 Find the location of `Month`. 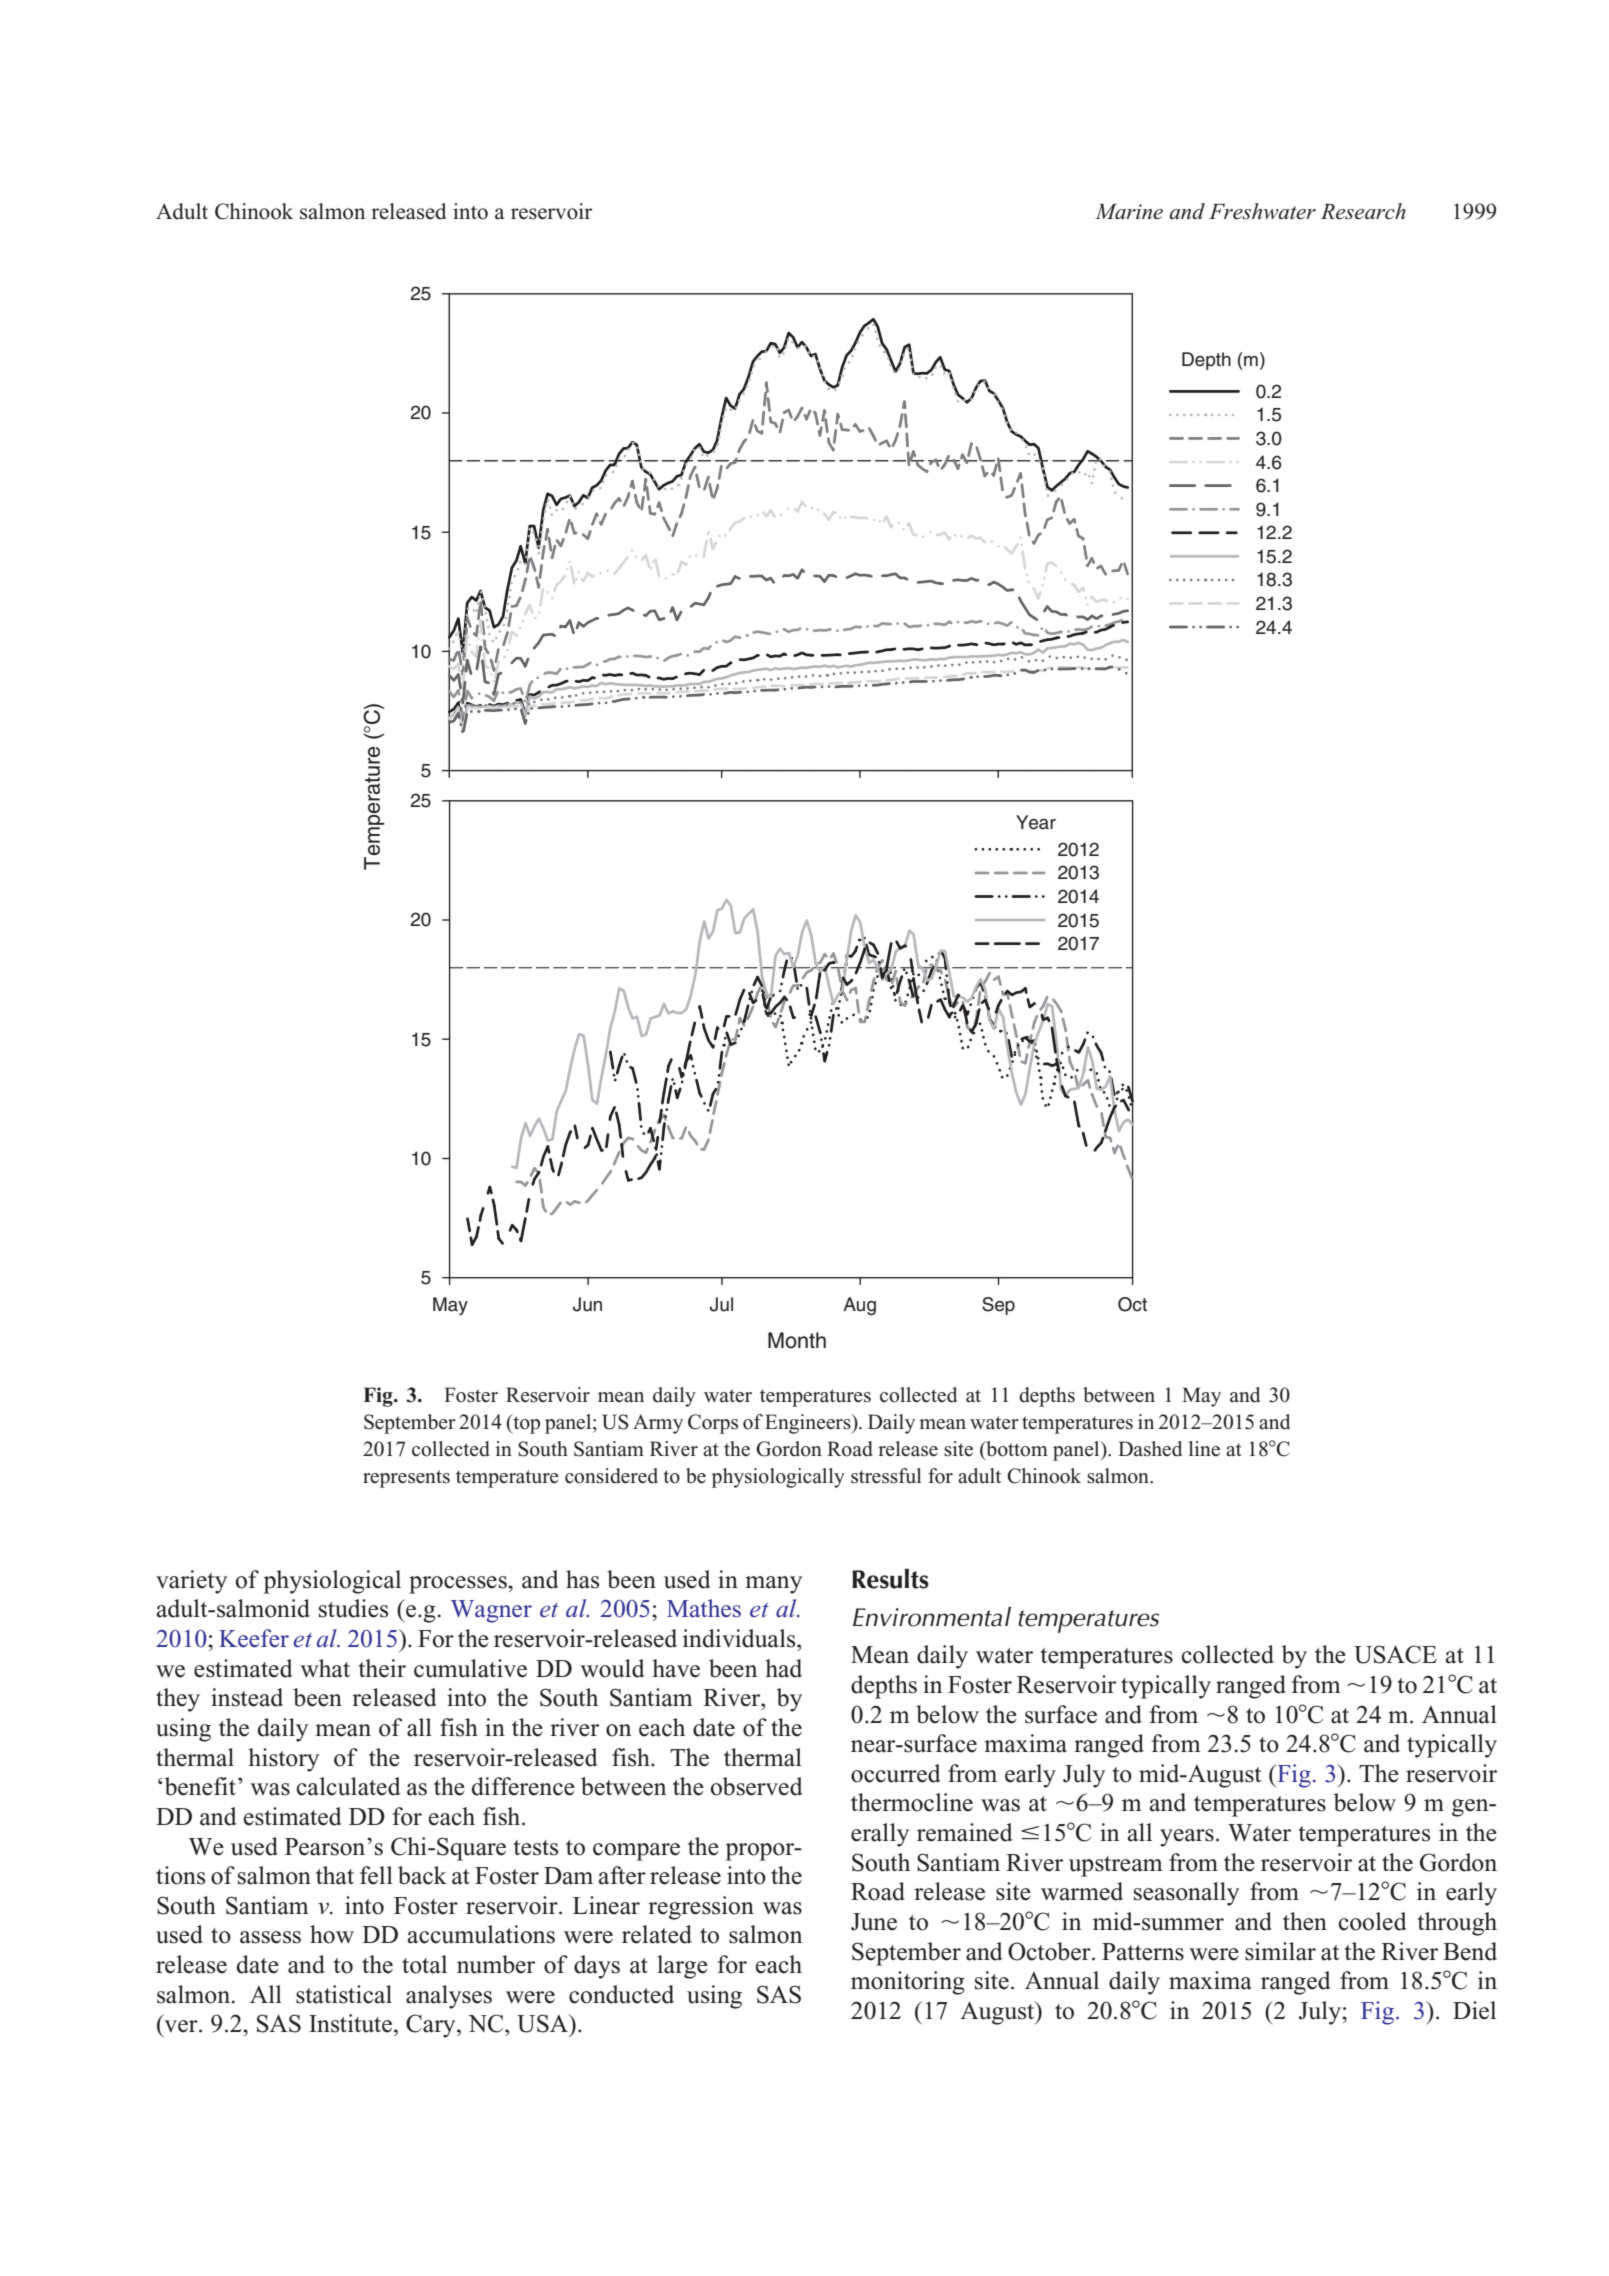

Month is located at coordinates (797, 1340).
